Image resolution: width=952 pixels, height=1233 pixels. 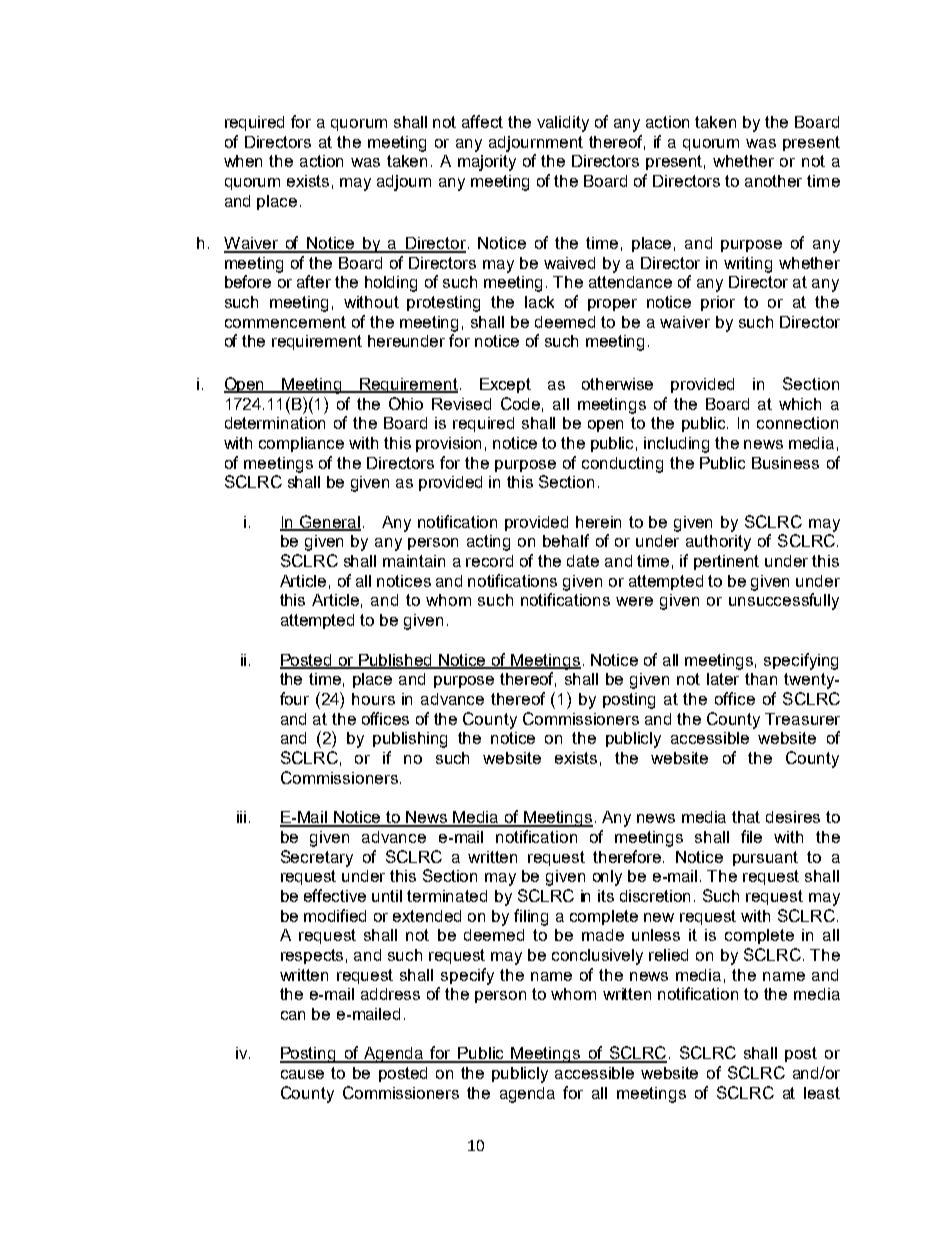 What do you see at coordinates (563, 124) in the image?
I see `validity` at bounding box center [563, 124].
